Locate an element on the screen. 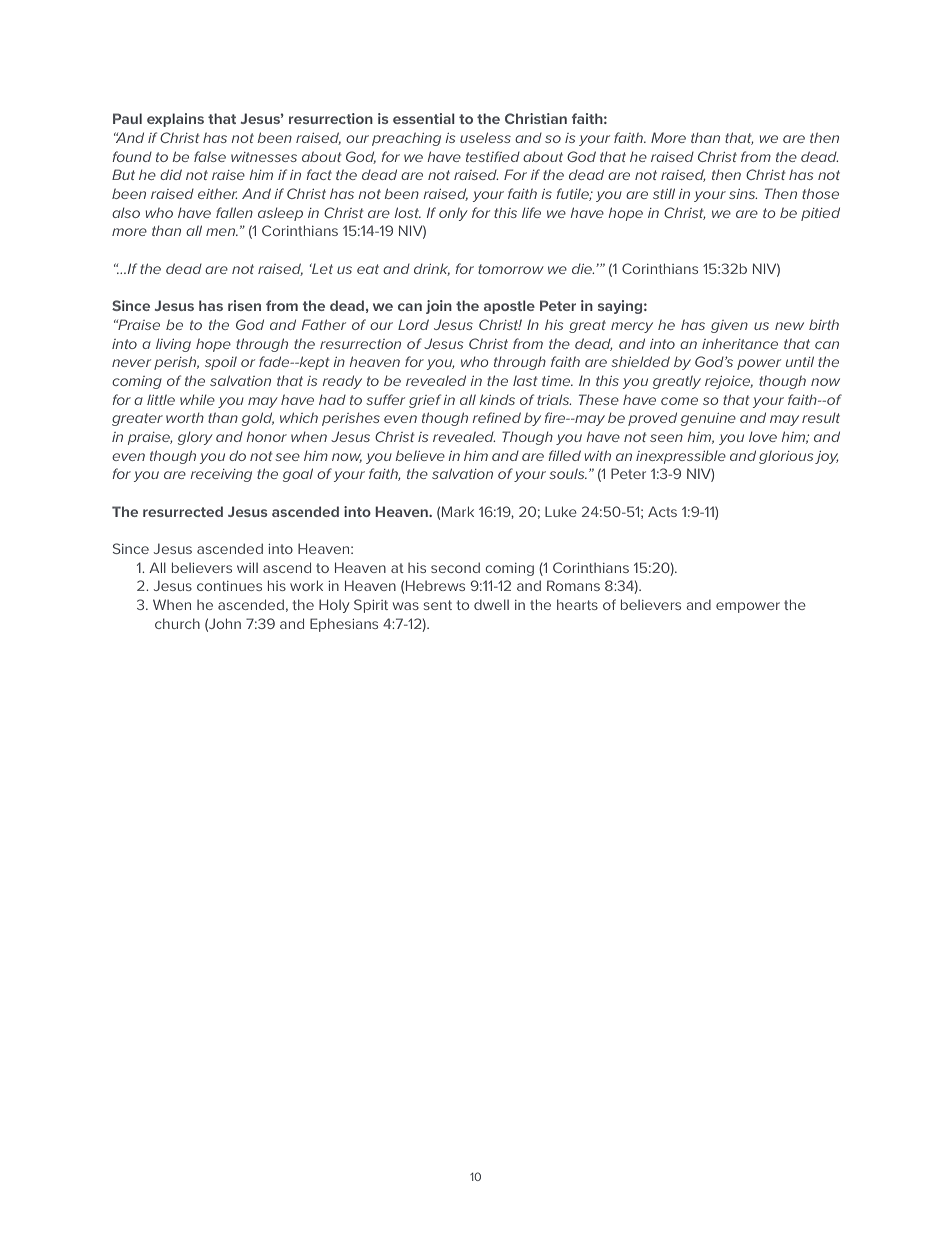 This screenshot has height=1233, width=952. men is located at coordinates (222, 232).
